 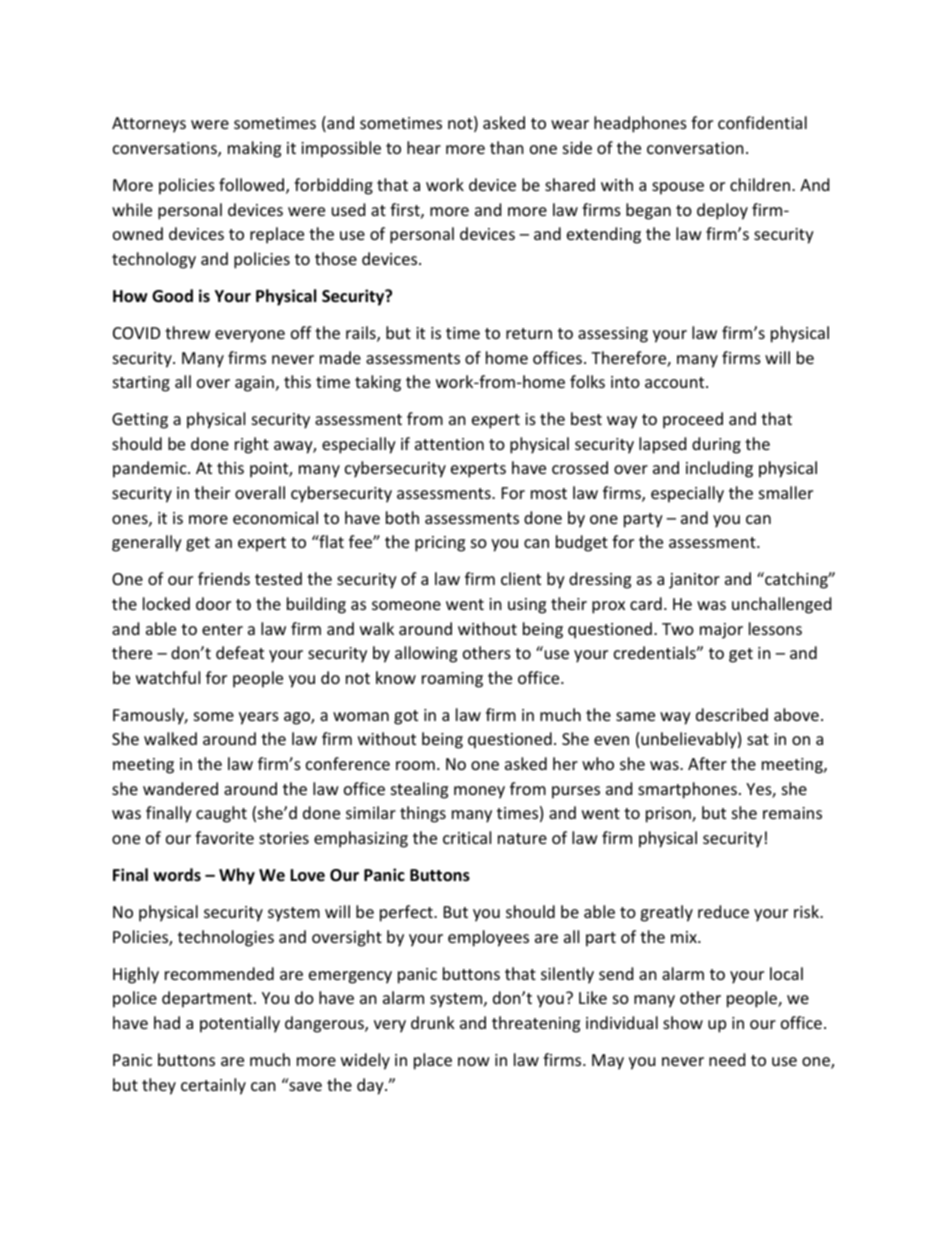 I want to click on certainly, so click(x=213, y=1086).
